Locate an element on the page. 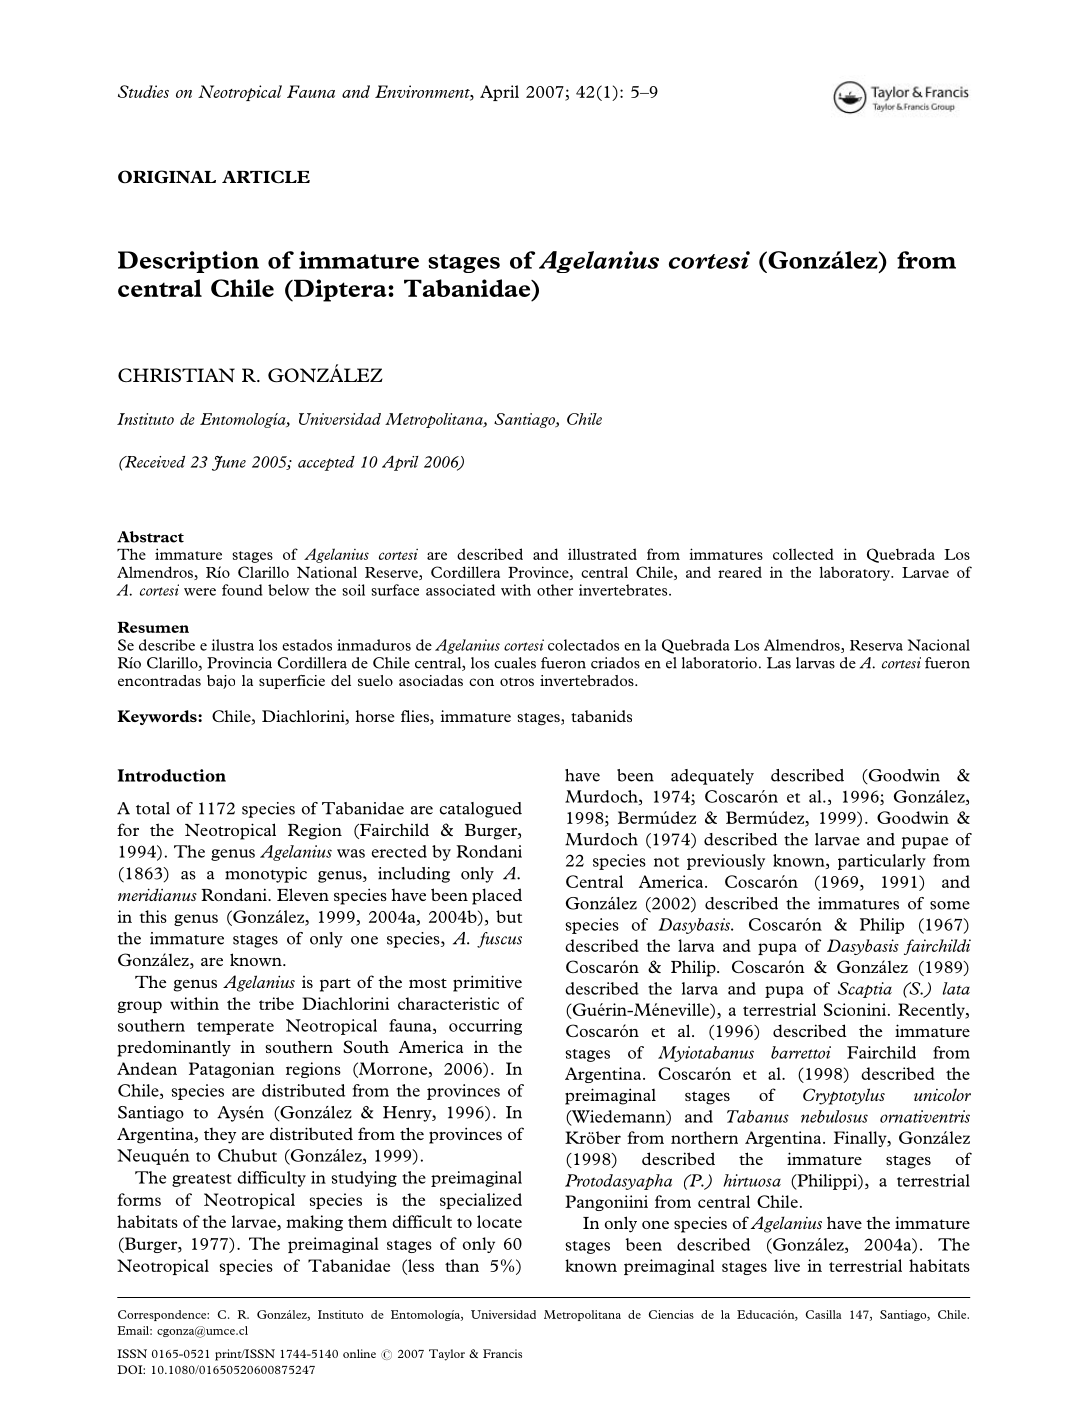  illustrated is located at coordinates (602, 554).
